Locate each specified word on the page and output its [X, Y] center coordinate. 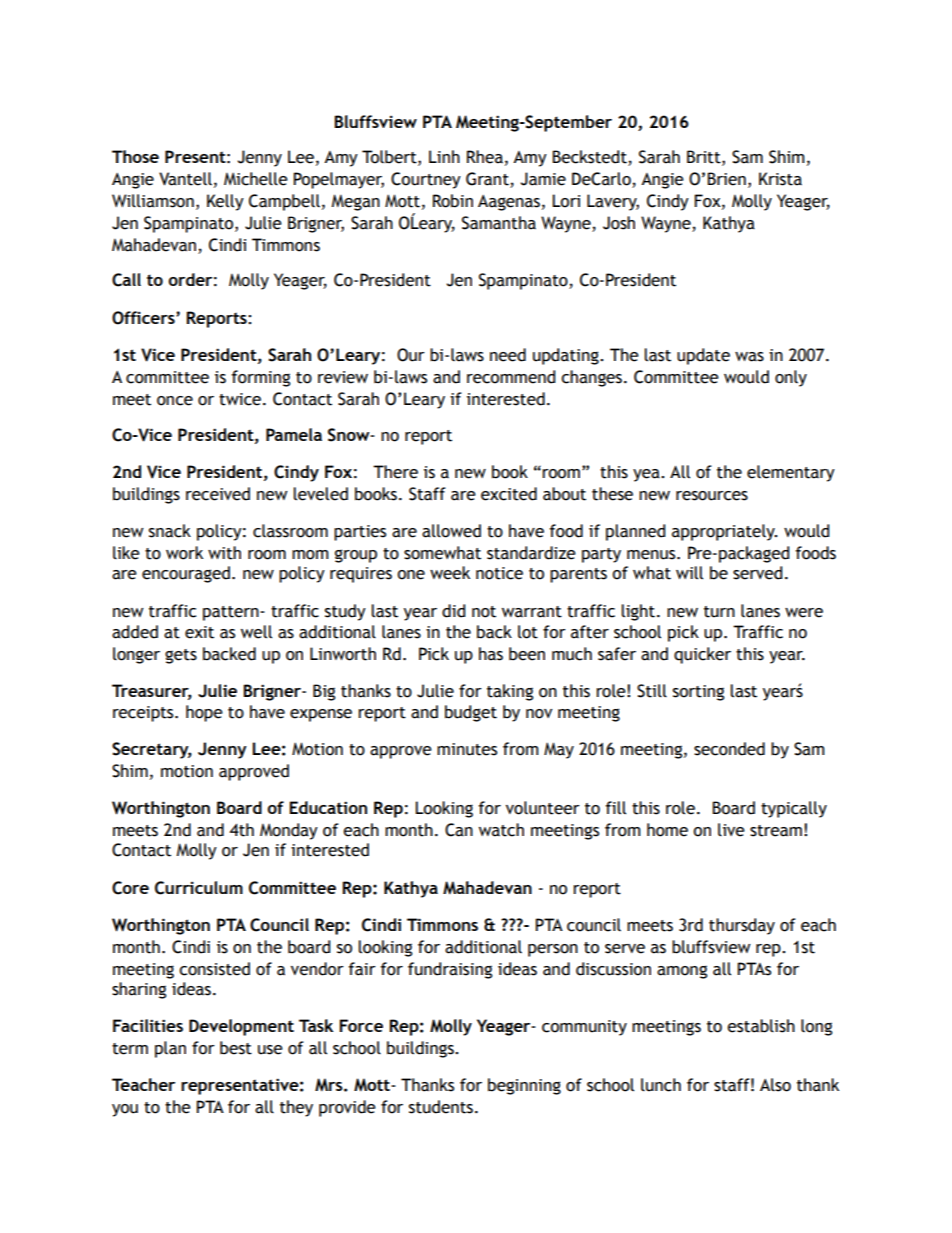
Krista [780, 179]
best [236, 1048]
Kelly [225, 202]
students [441, 1107]
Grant [488, 180]
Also [775, 1085]
